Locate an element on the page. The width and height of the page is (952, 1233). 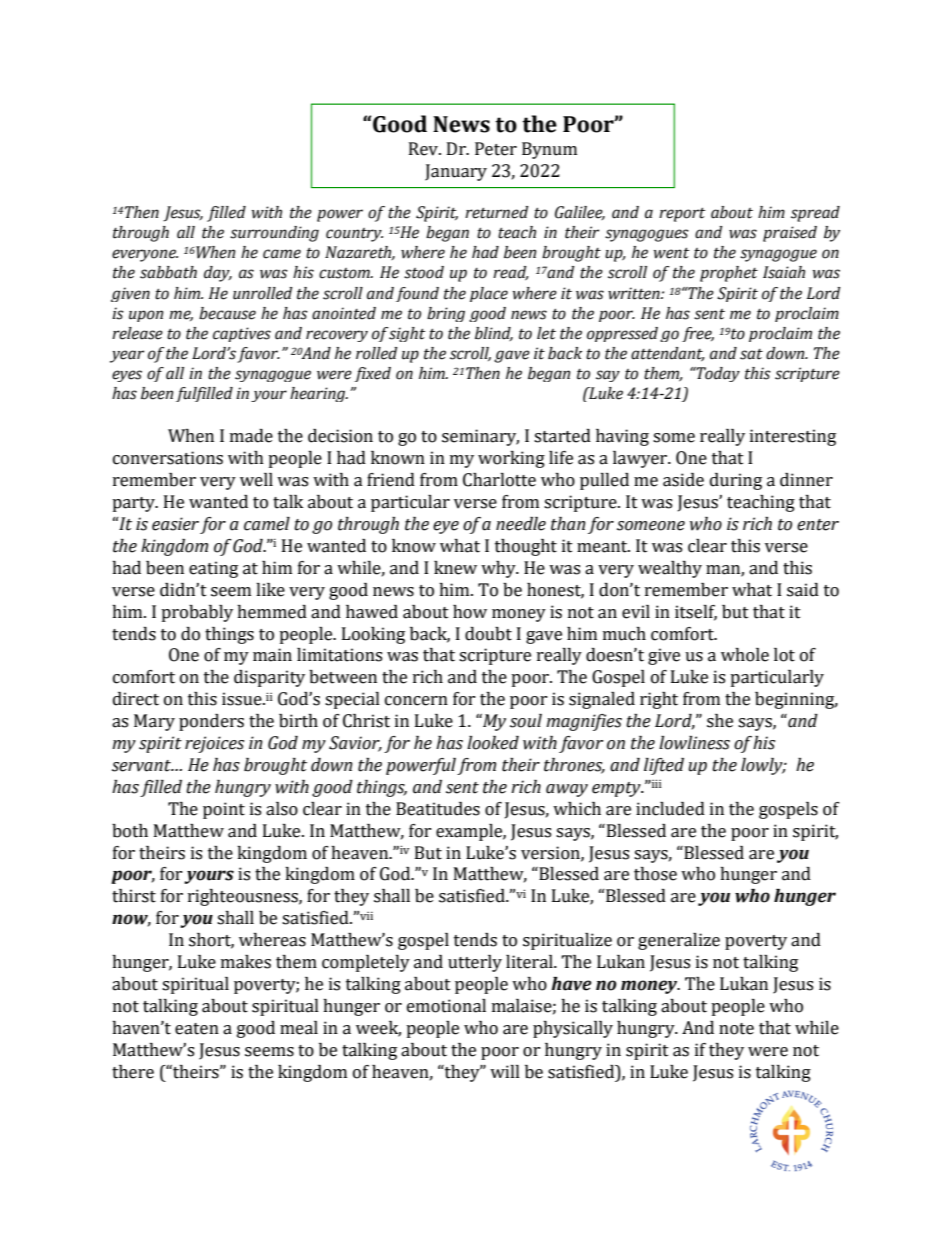
report is located at coordinates (682, 215).
